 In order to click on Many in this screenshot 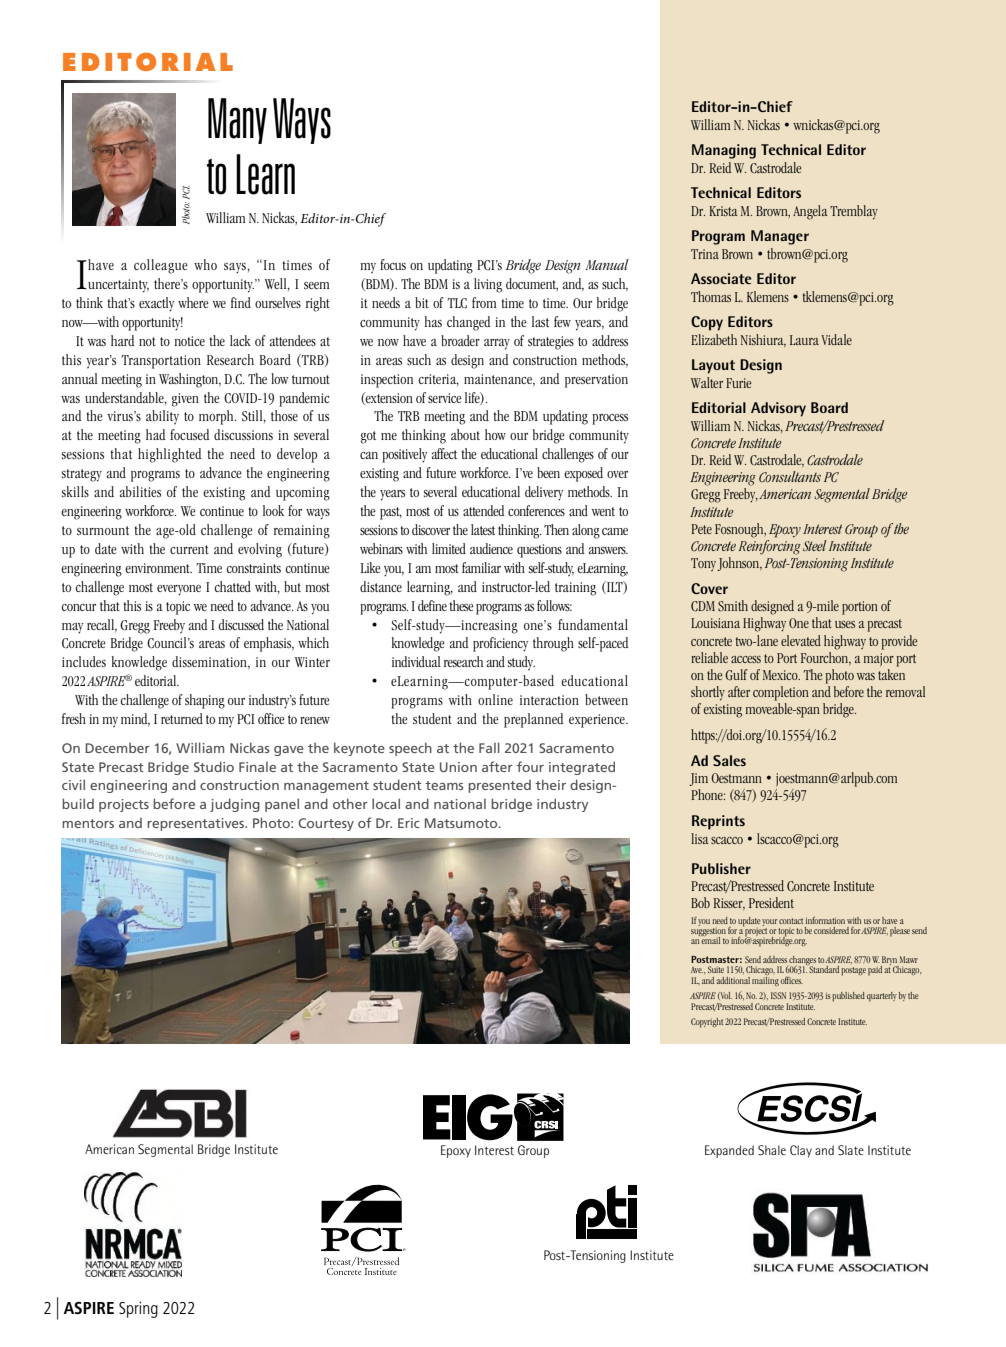, I will do `click(237, 121)`.
